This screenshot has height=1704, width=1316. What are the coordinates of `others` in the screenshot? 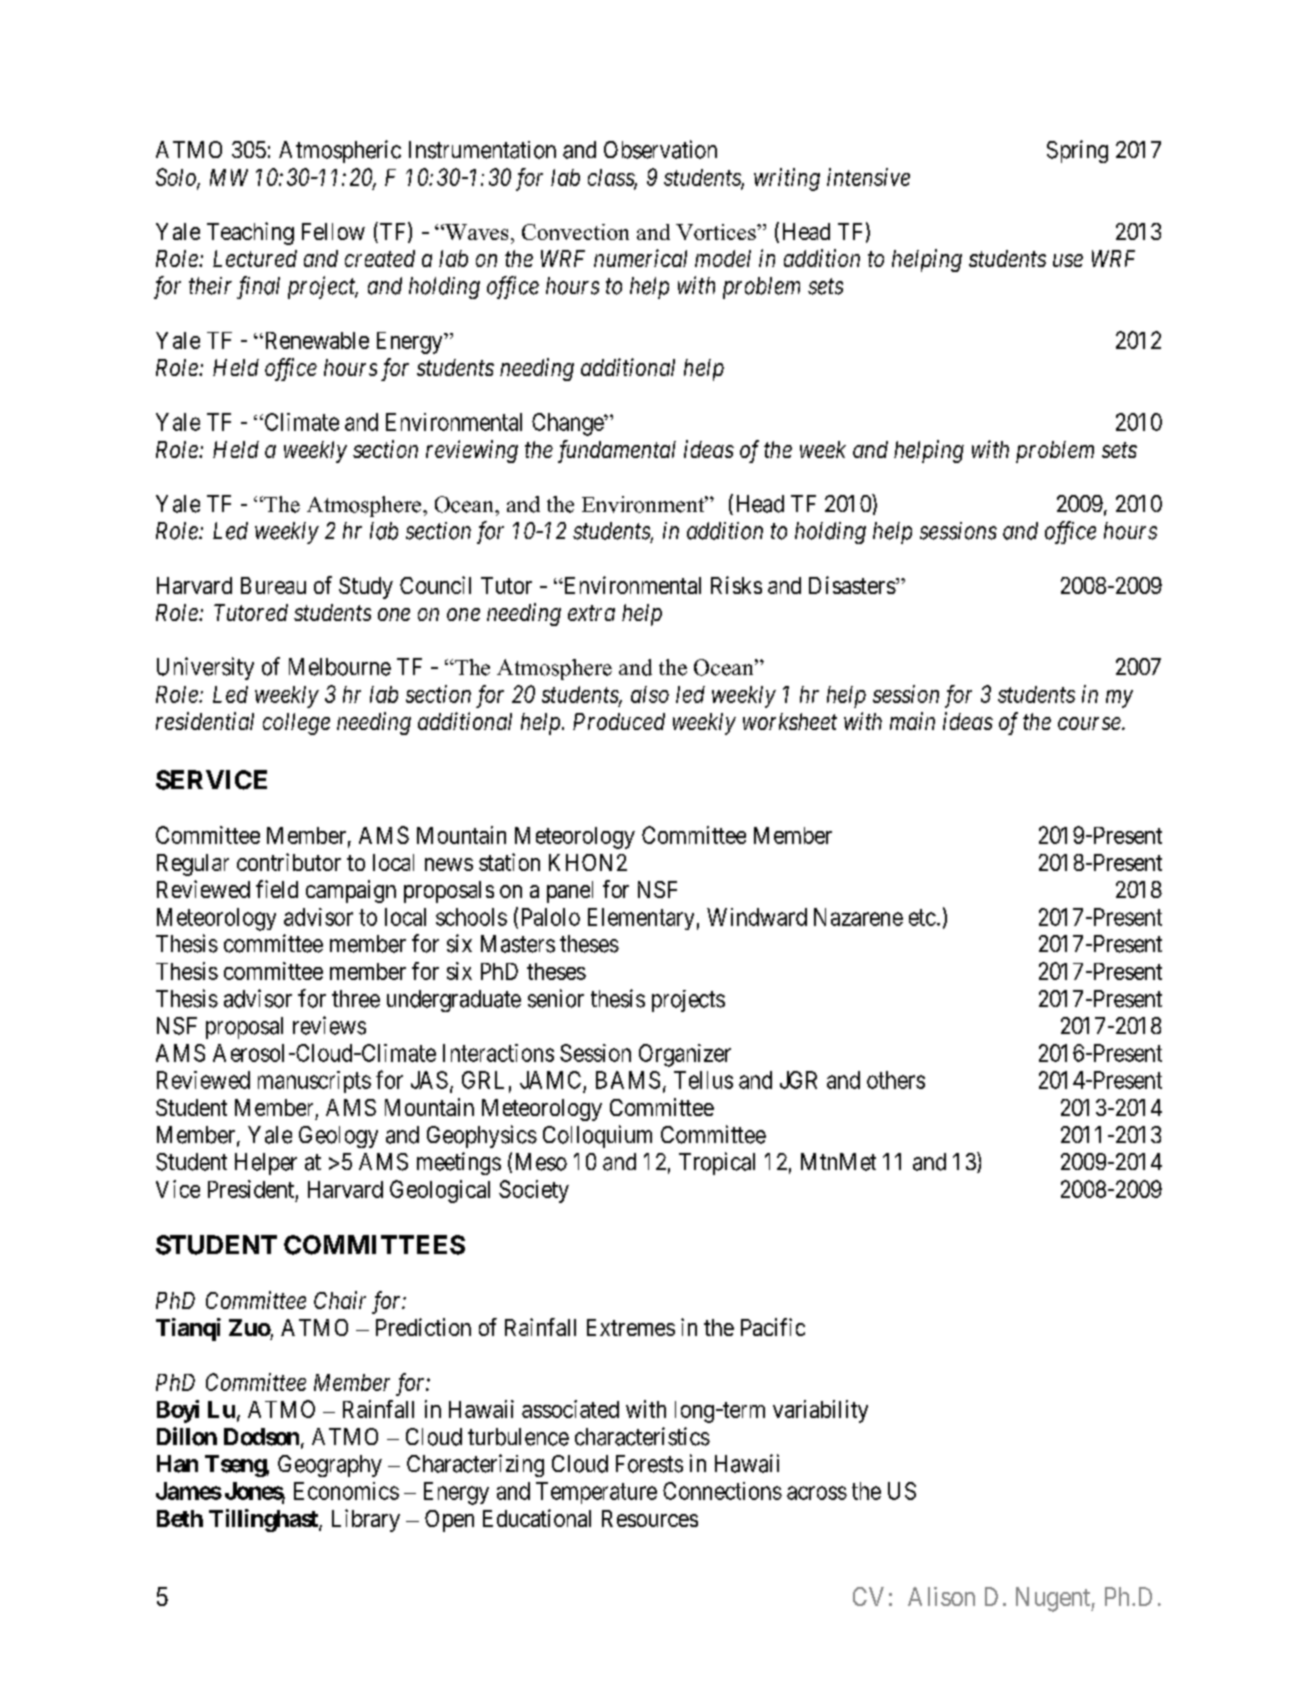 It's located at (896, 1080).
